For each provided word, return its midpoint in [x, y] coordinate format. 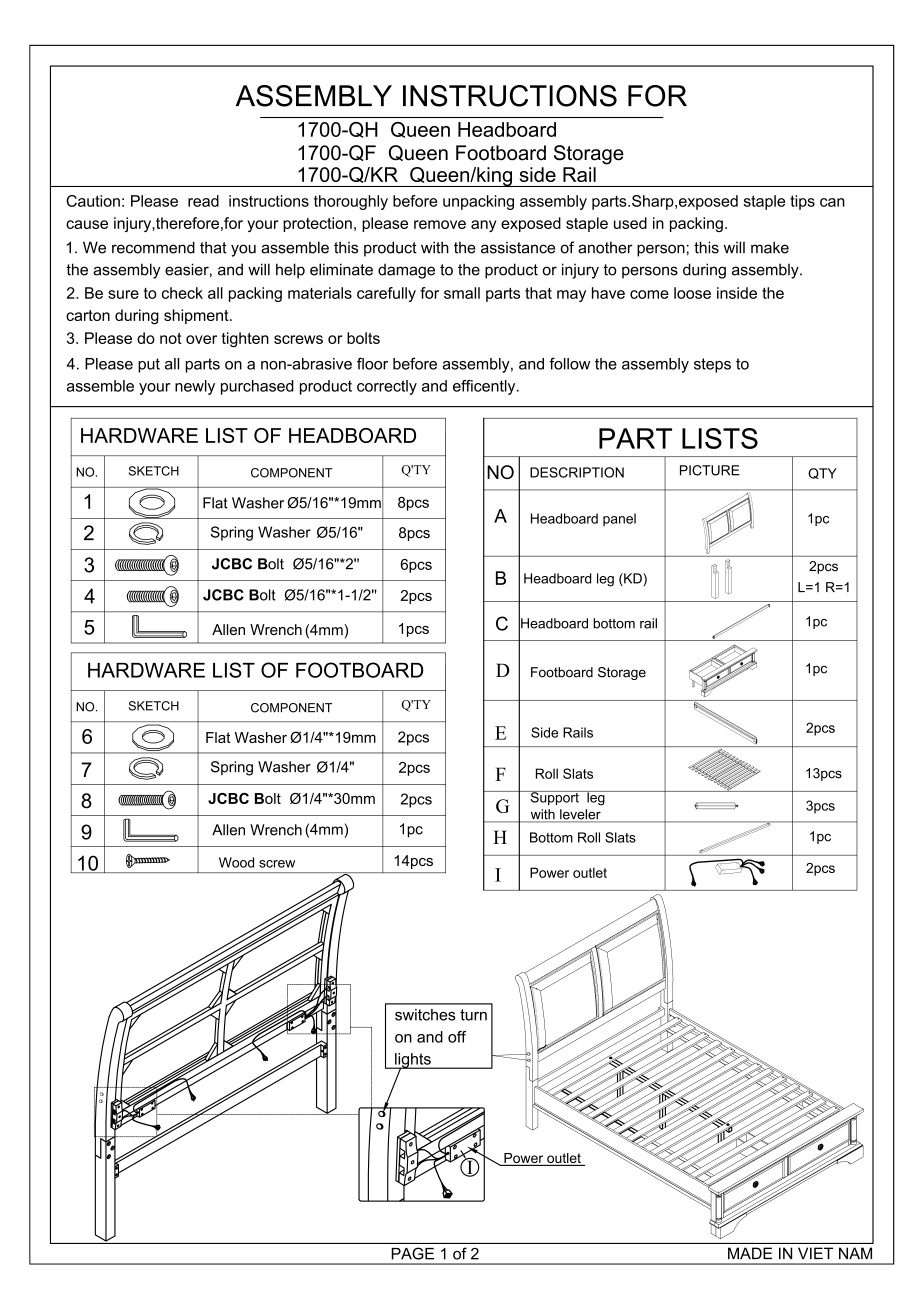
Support [554, 798]
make [770, 247]
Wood [236, 862]
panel [619, 520]
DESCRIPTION [577, 472]
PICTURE [710, 470]
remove [440, 224]
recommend [153, 247]
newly [195, 387]
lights [413, 1061]
